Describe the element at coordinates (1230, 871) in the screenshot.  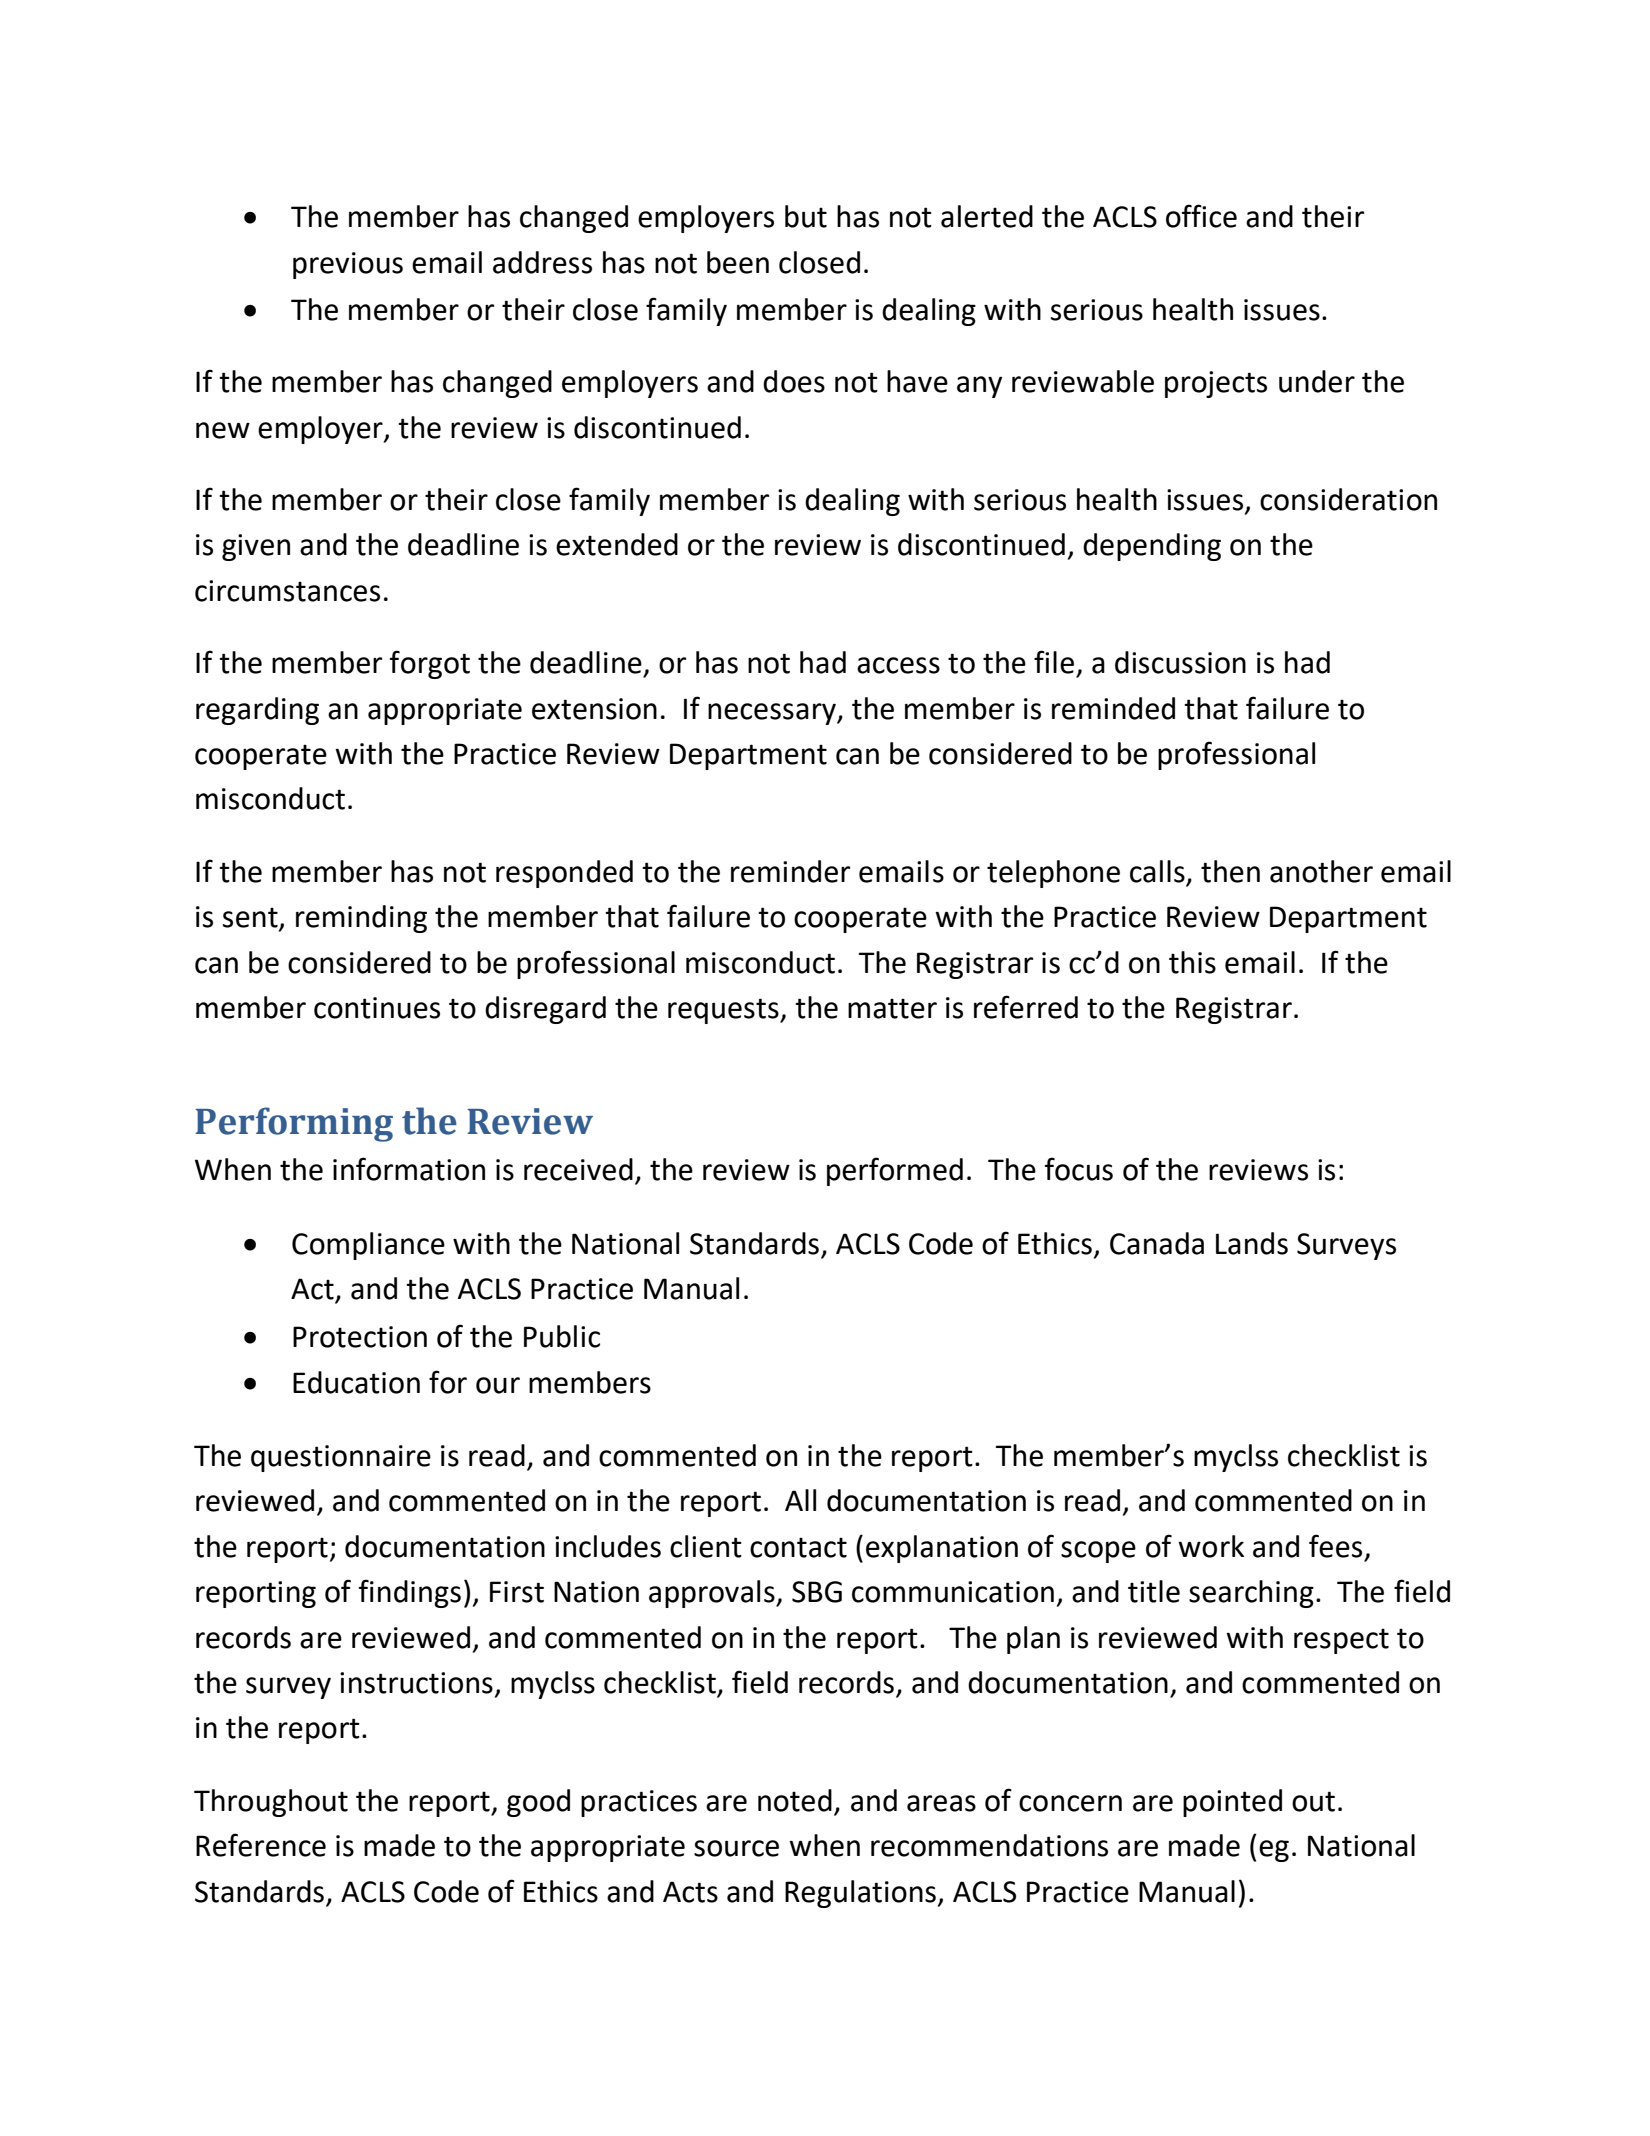
I see `then` at that location.
